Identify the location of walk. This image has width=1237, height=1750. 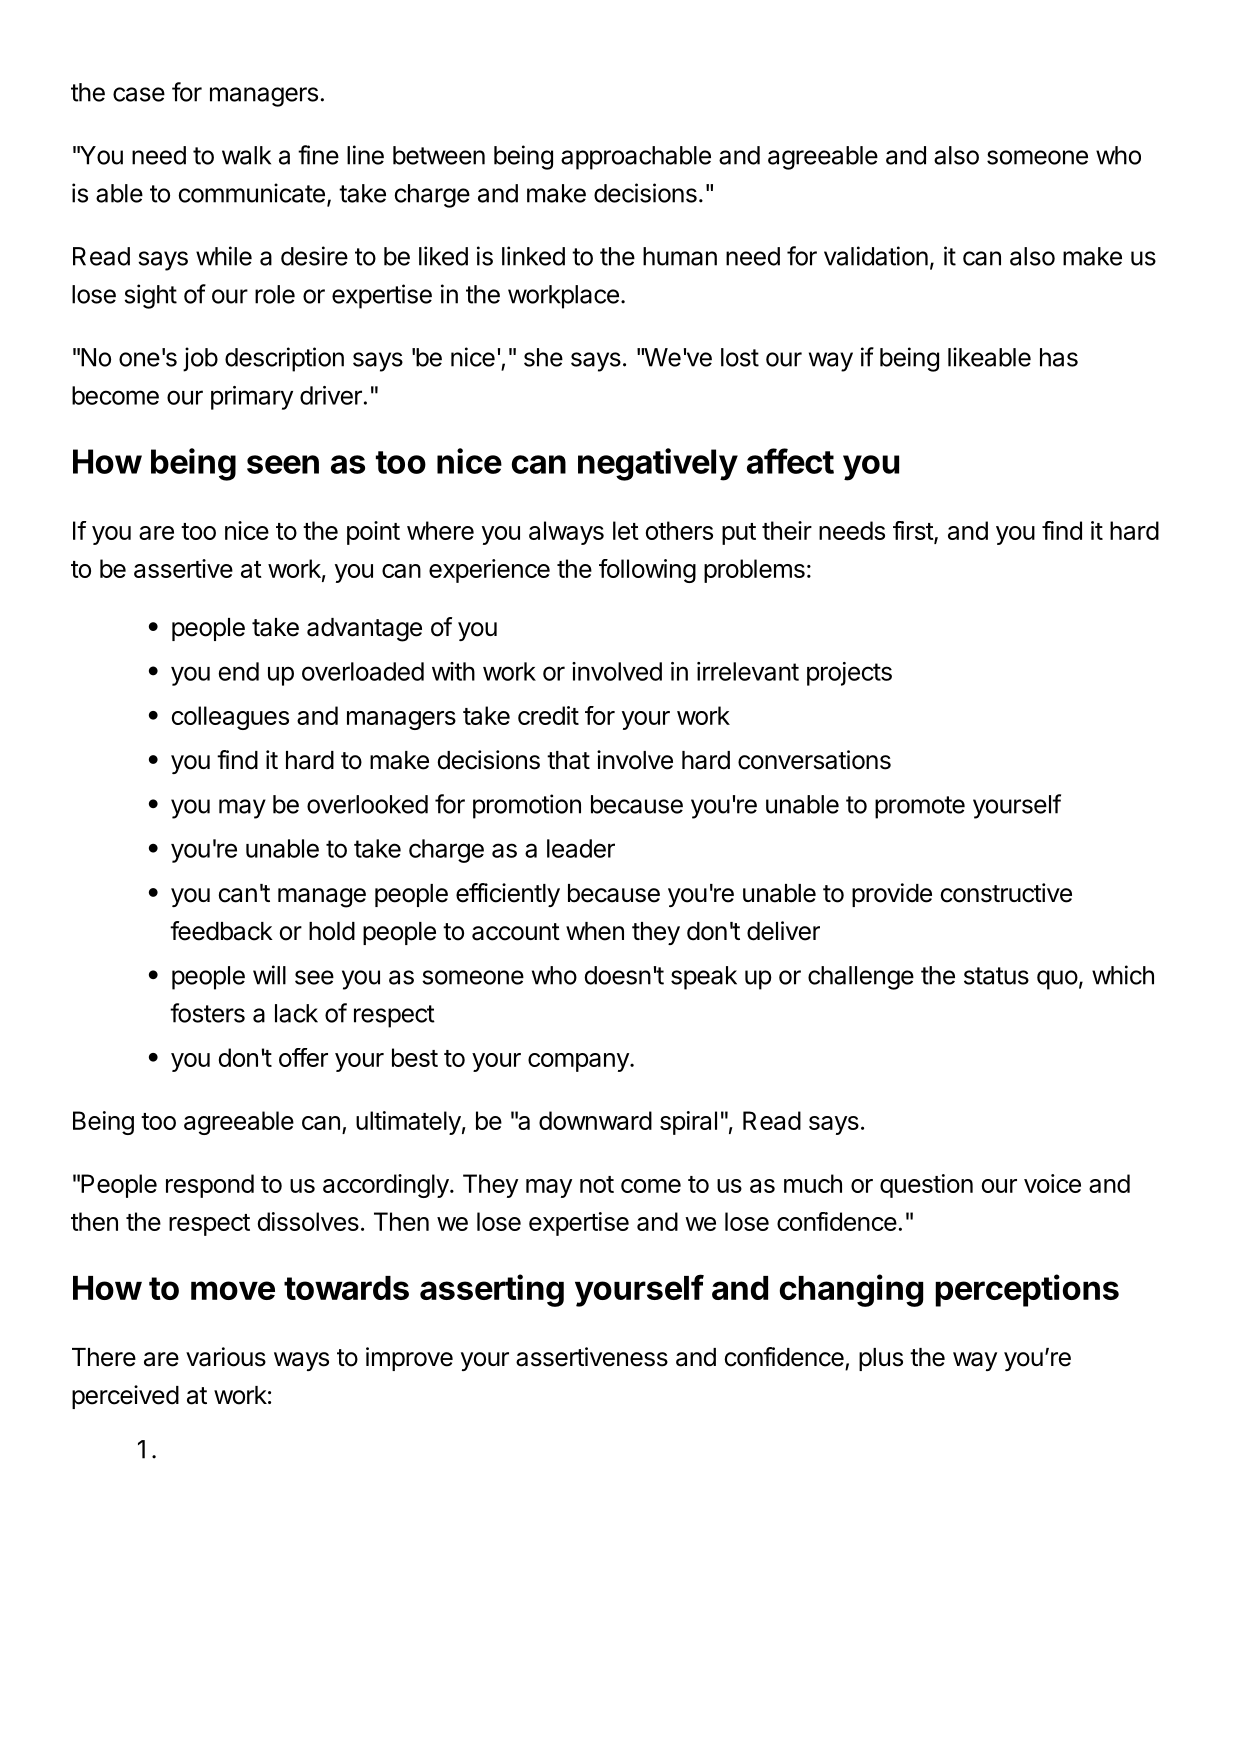
(246, 155).
